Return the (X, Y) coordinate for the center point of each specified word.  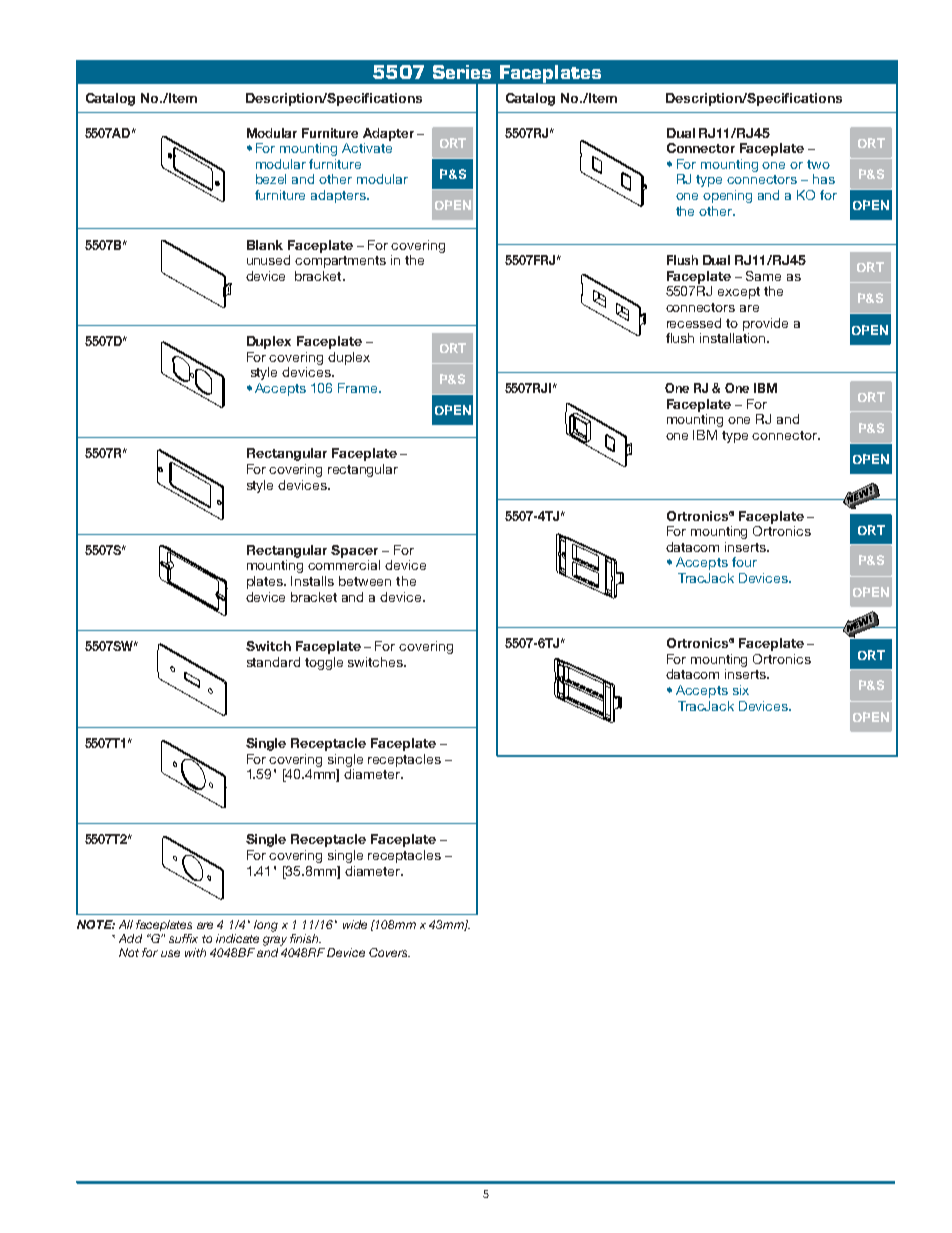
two (818, 164)
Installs (312, 581)
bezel (271, 179)
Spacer (354, 551)
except (739, 293)
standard (273, 662)
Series (462, 72)
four (744, 562)
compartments (340, 262)
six (741, 690)
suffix (183, 938)
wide (355, 924)
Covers (389, 952)
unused (268, 260)
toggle (324, 663)
